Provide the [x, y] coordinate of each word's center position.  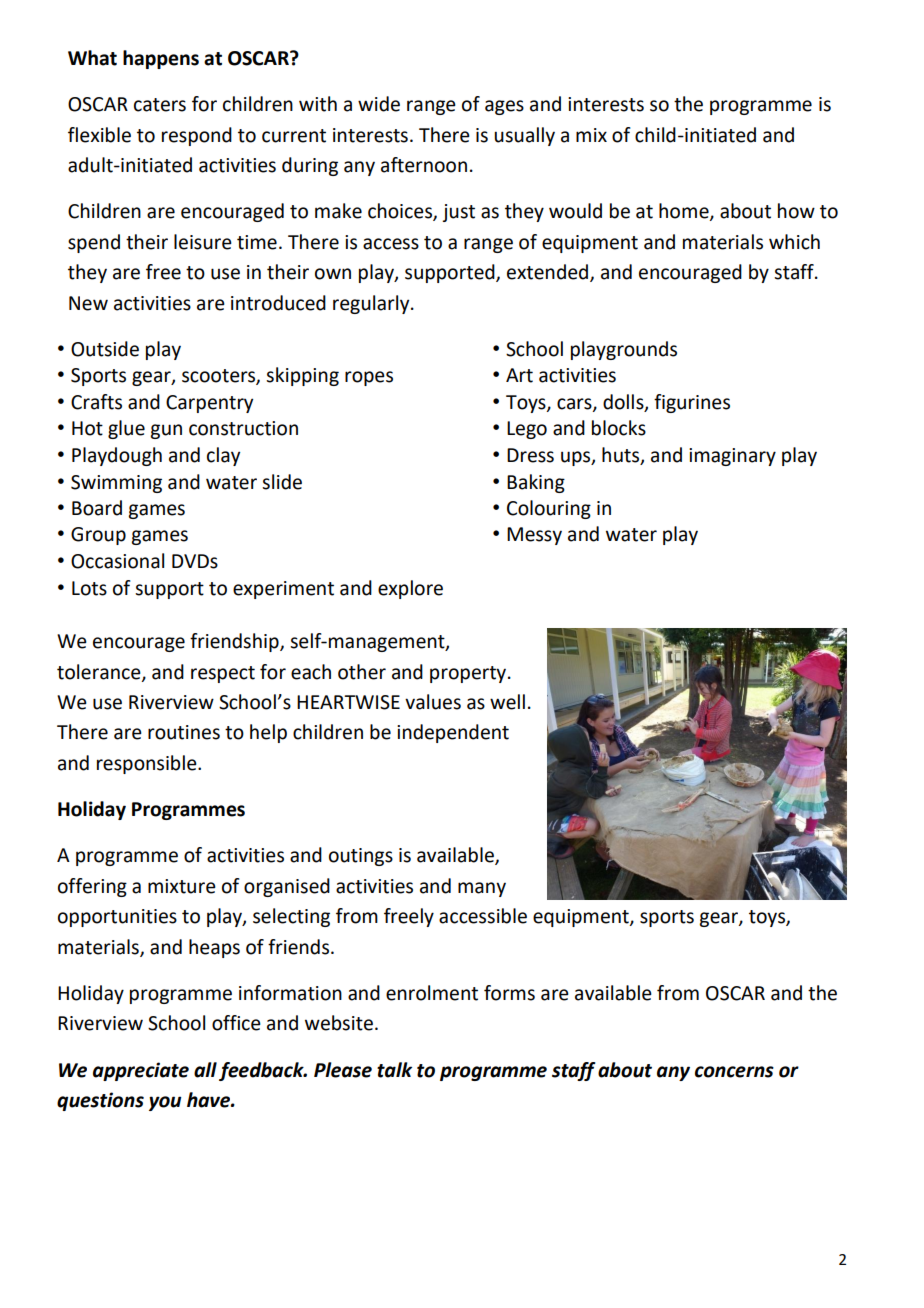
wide [379, 104]
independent [453, 733]
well [507, 702]
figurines [692, 403]
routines [184, 732]
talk [394, 1070]
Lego [527, 430]
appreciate [141, 1071]
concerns [734, 1072]
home [685, 212]
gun [166, 431]
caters [160, 105]
